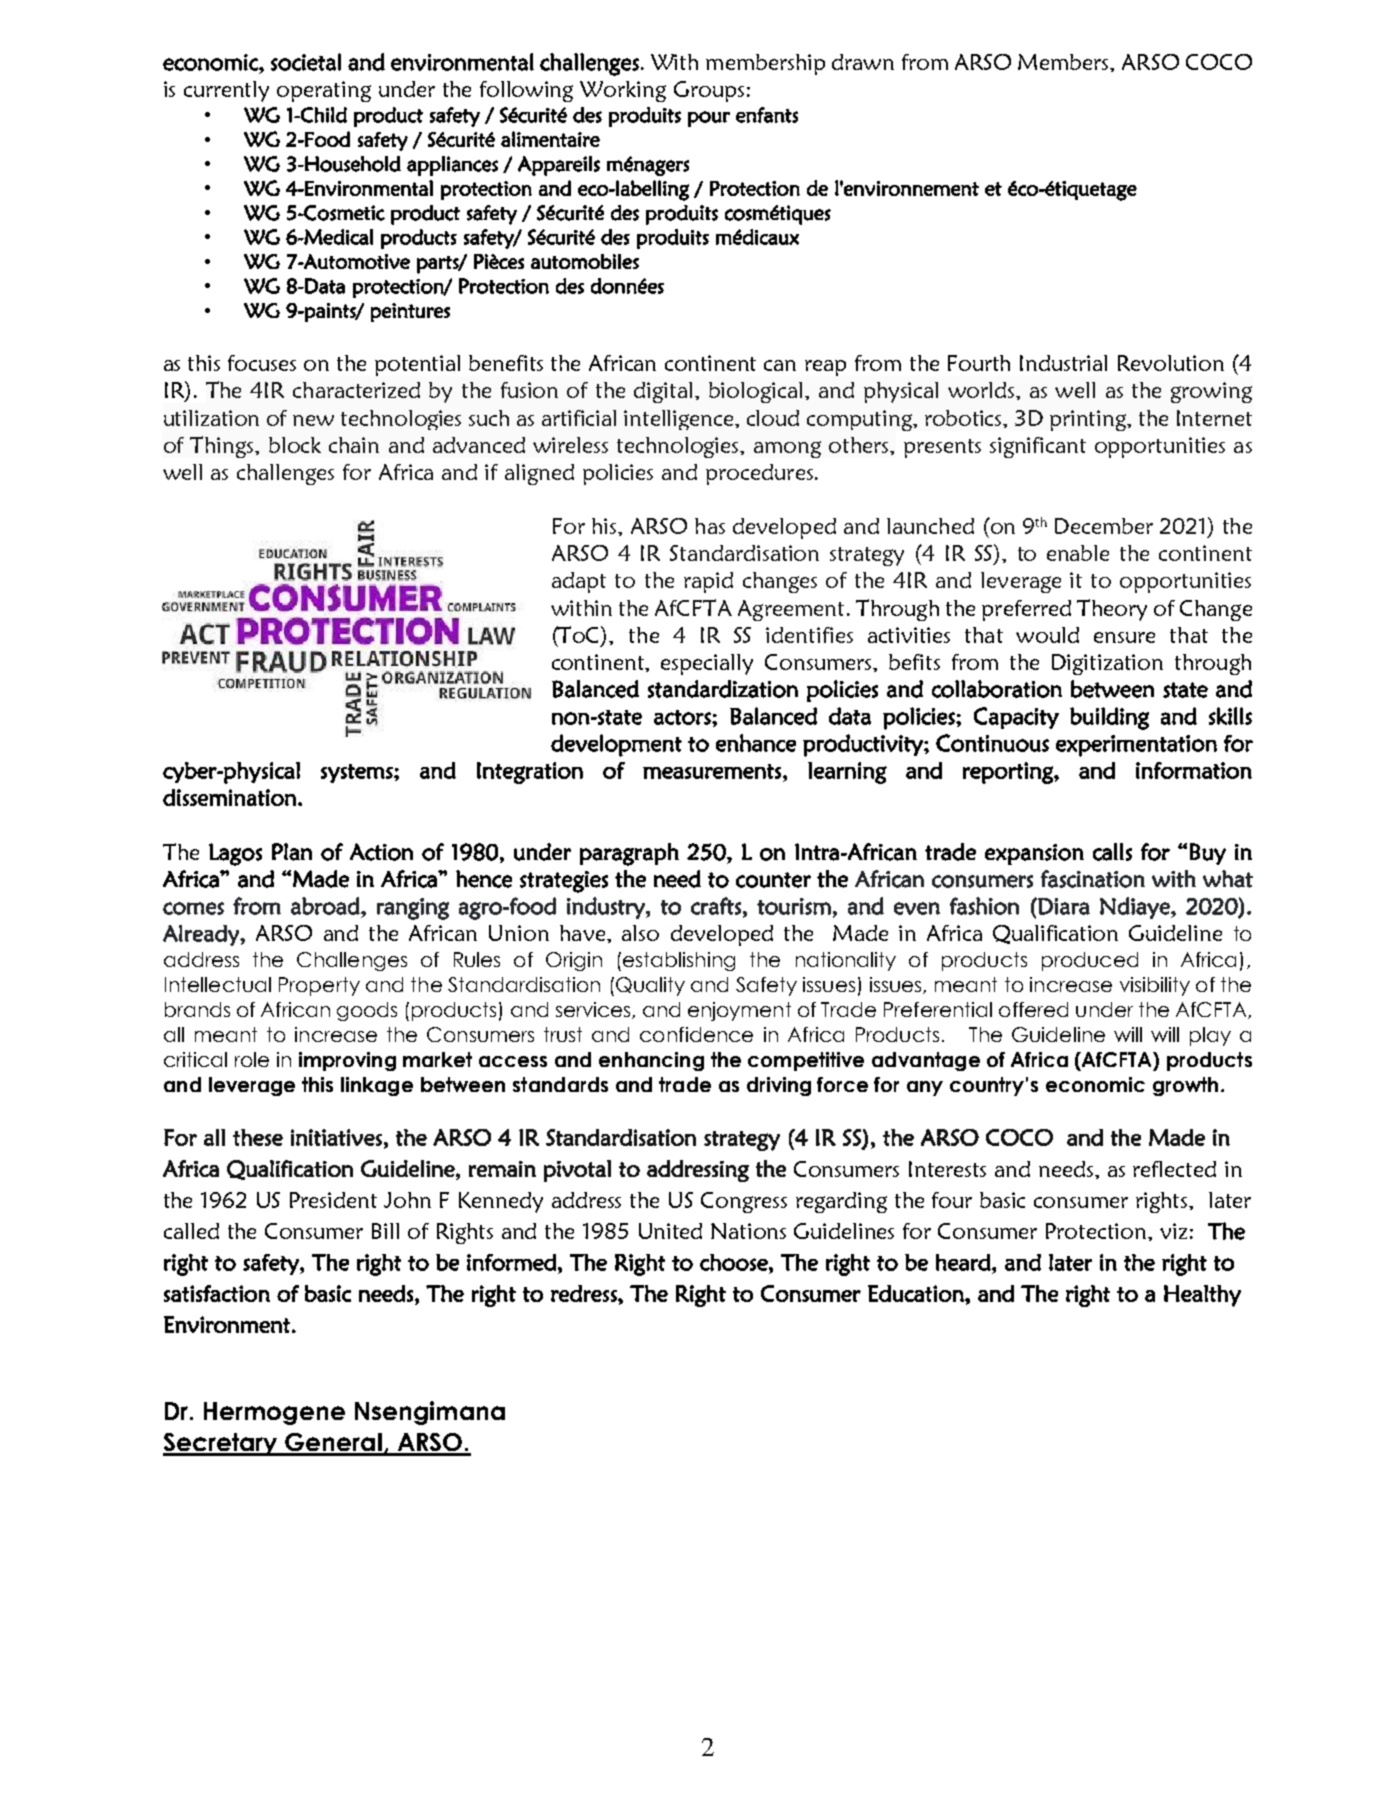 The image size is (1385, 1793). I want to click on establishing, so click(679, 961).
